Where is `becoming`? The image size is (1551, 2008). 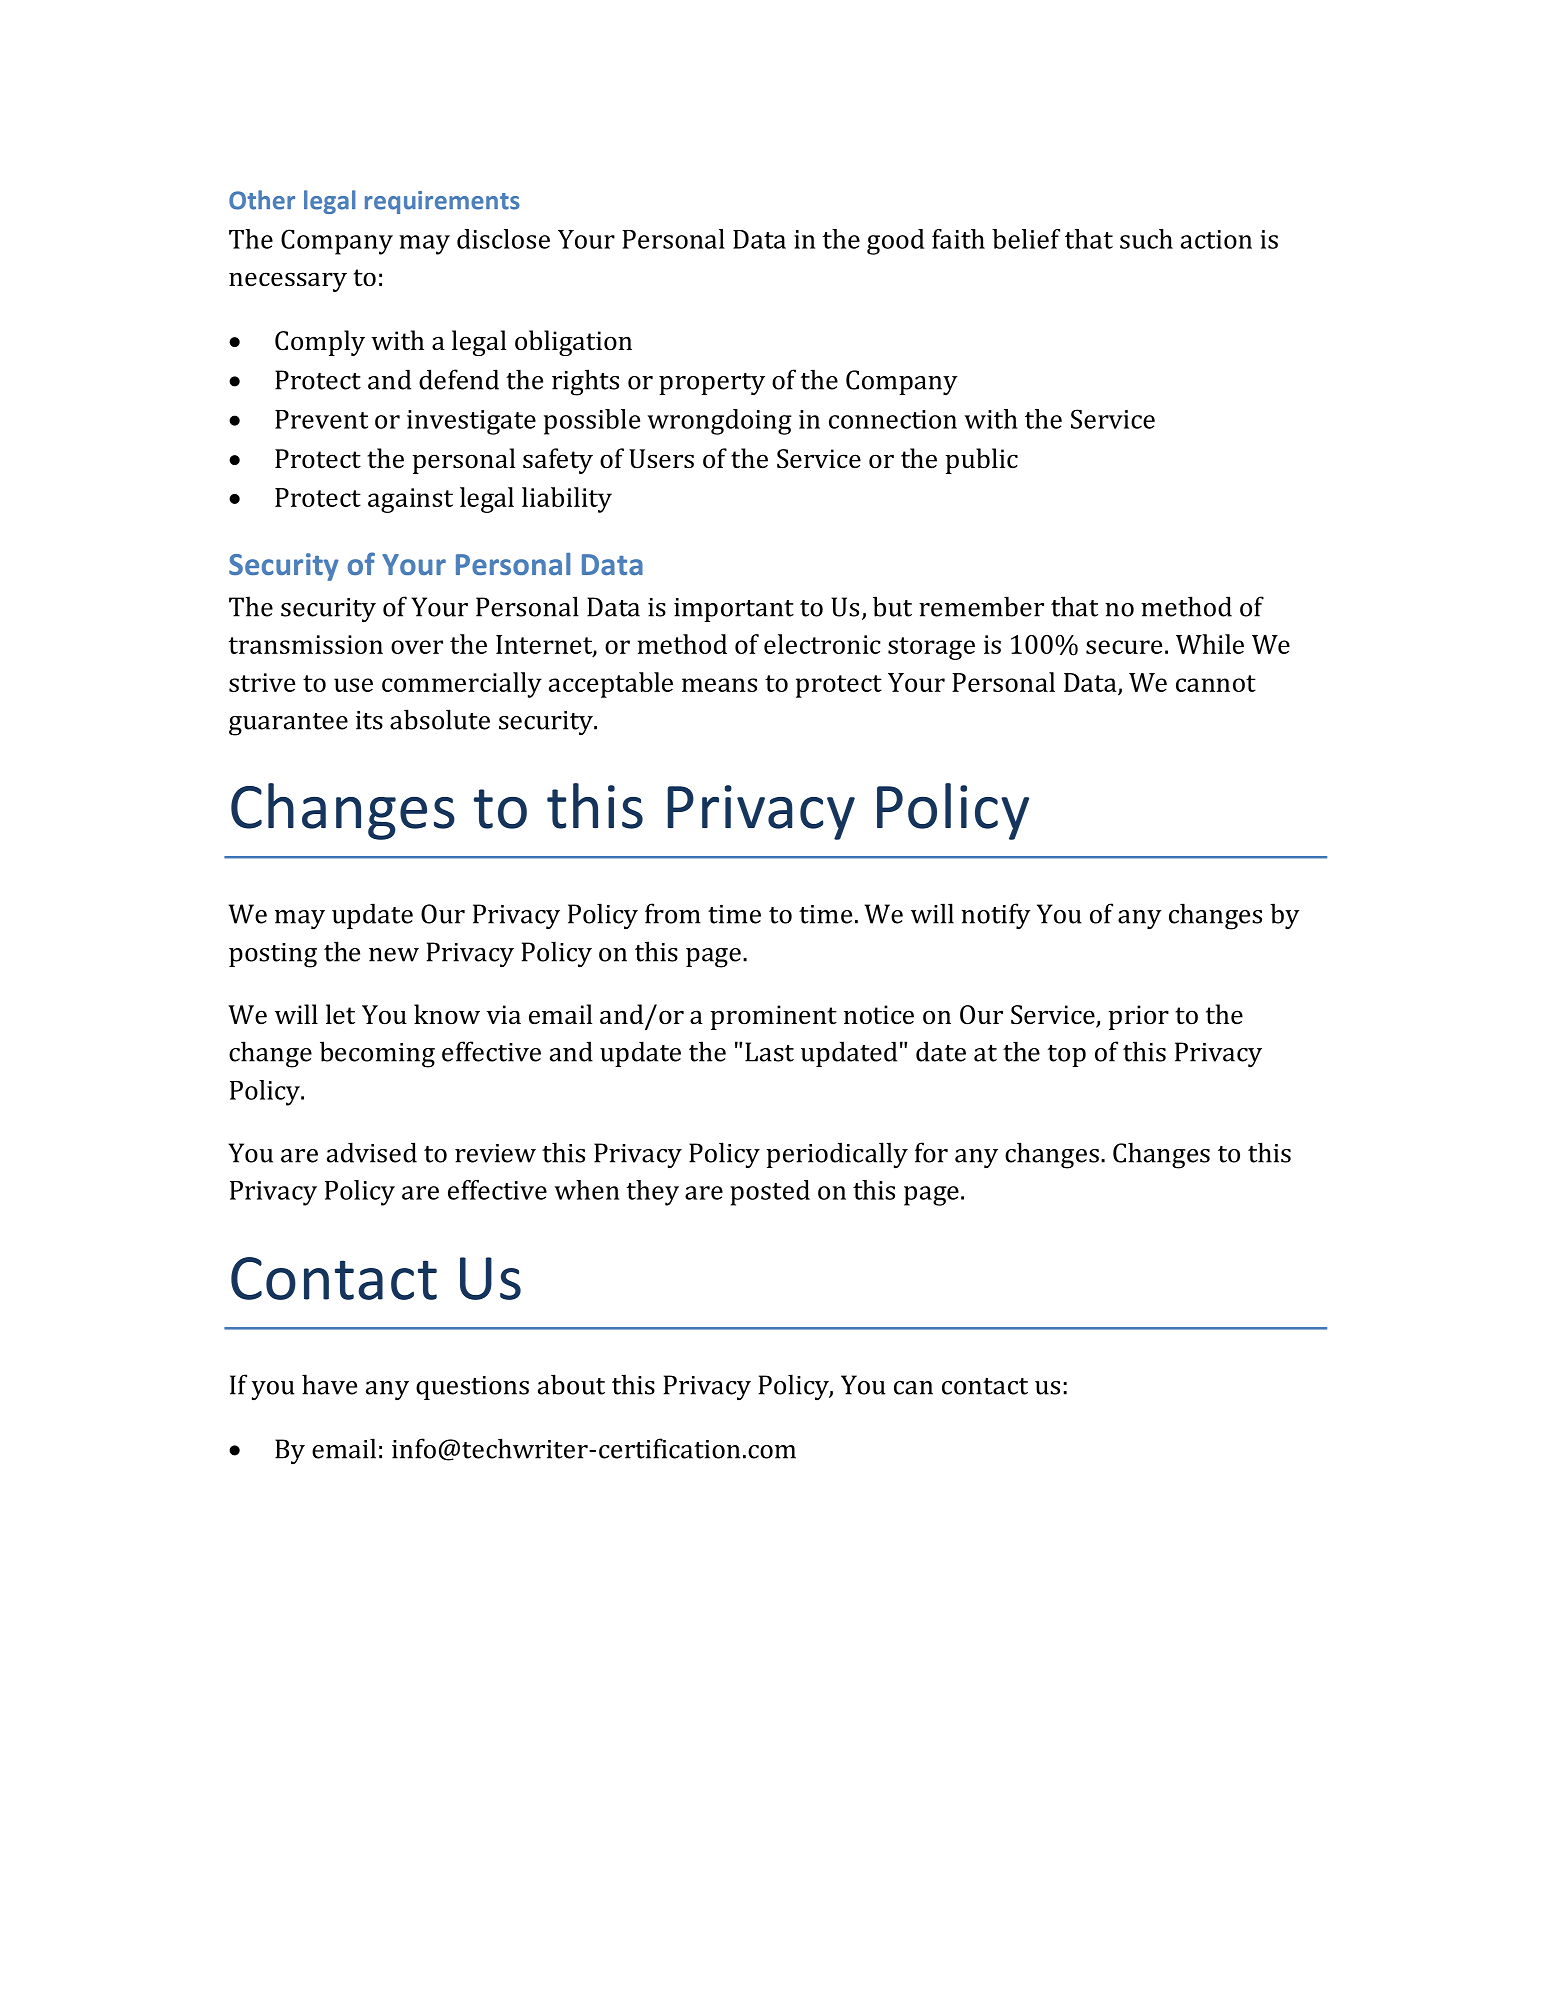 becoming is located at coordinates (377, 1054).
